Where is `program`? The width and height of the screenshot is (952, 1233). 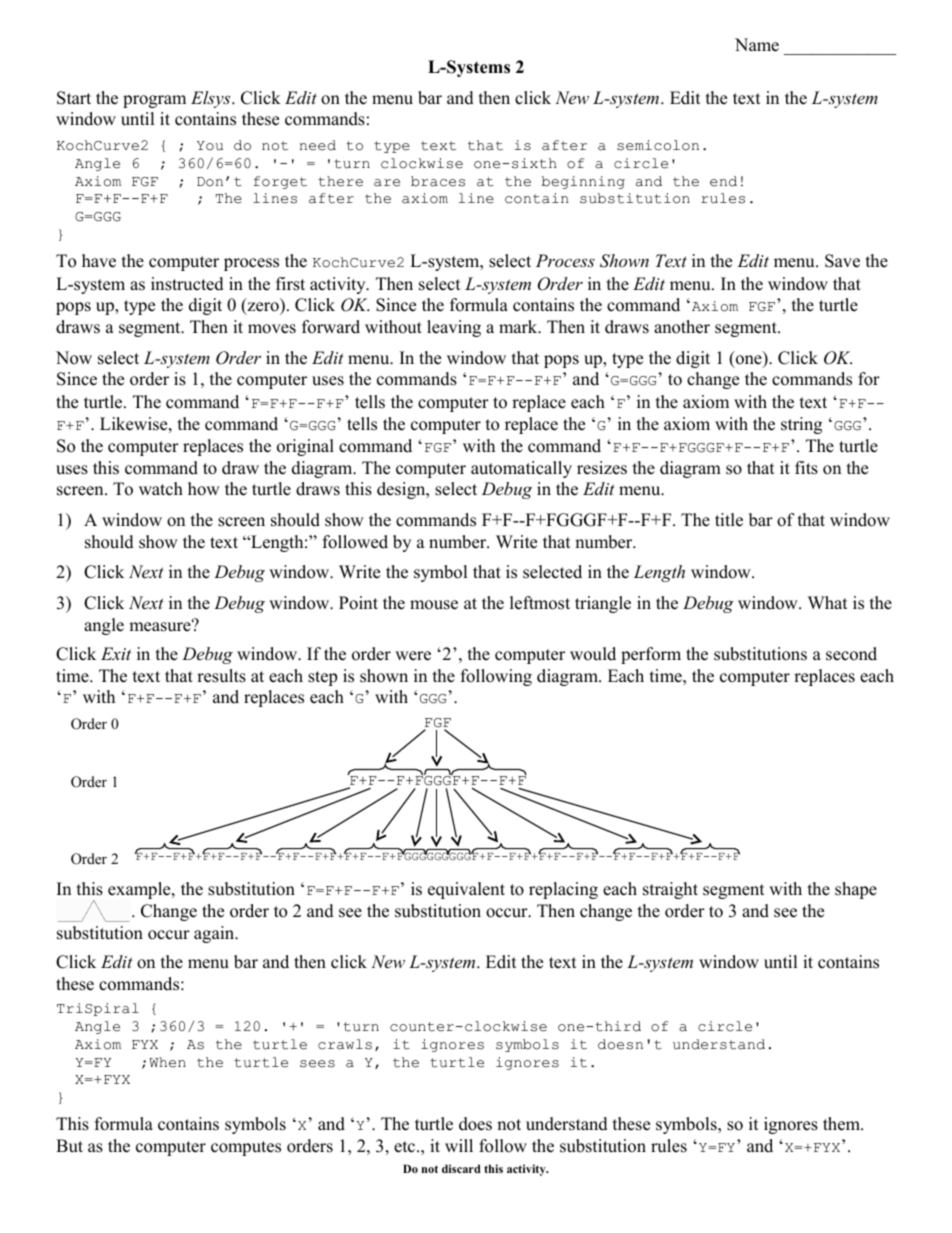
program is located at coordinates (154, 101).
